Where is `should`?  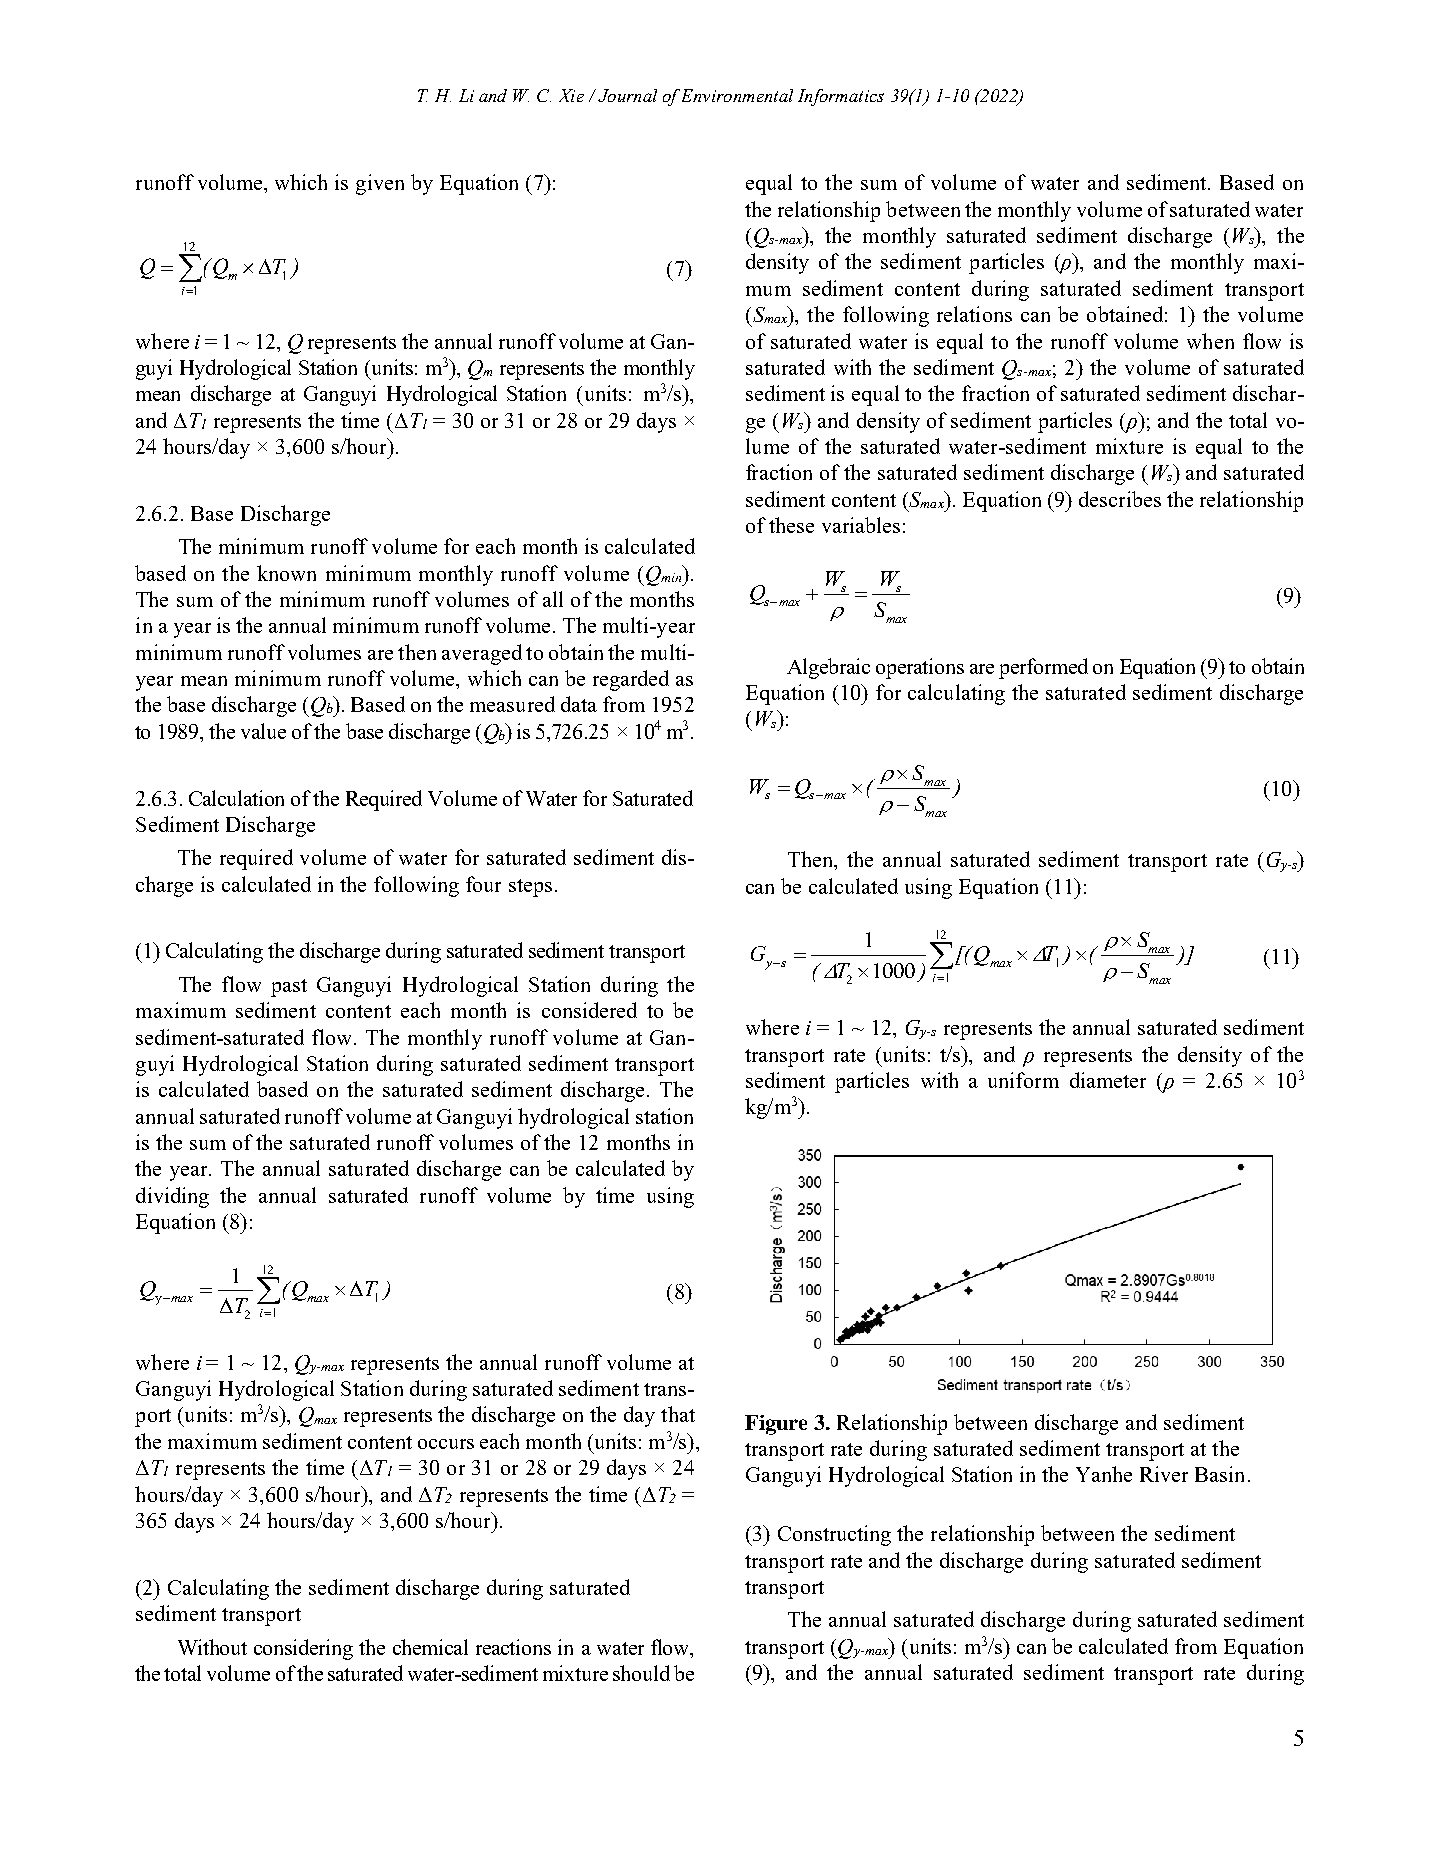
should is located at coordinates (641, 1673).
